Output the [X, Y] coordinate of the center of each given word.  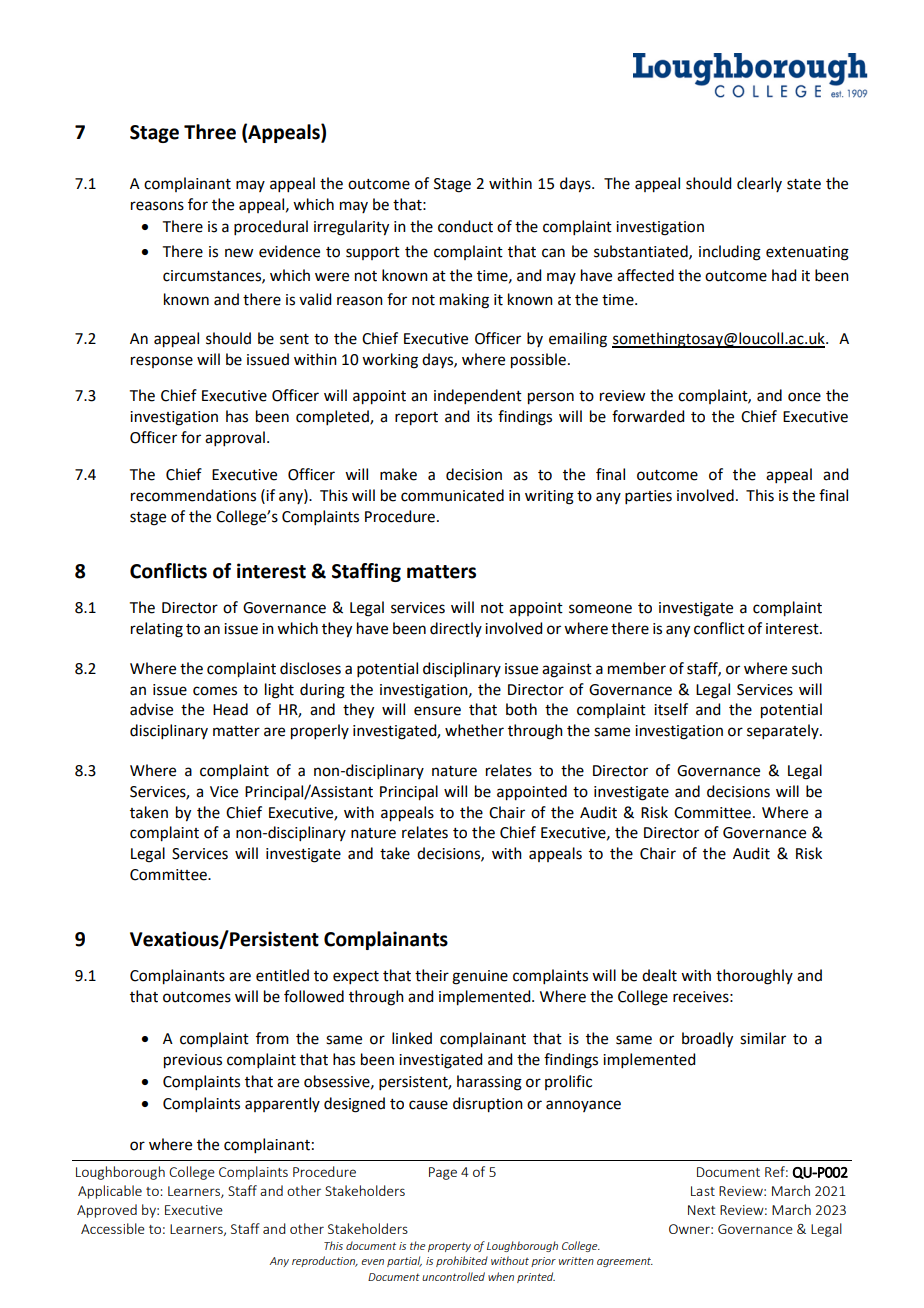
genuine [480, 977]
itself [671, 709]
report [416, 419]
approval [235, 438]
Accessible [113, 1228]
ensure [437, 711]
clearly [759, 184]
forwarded [648, 416]
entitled [282, 975]
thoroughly [754, 977]
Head [230, 709]
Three [210, 132]
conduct [465, 226]
